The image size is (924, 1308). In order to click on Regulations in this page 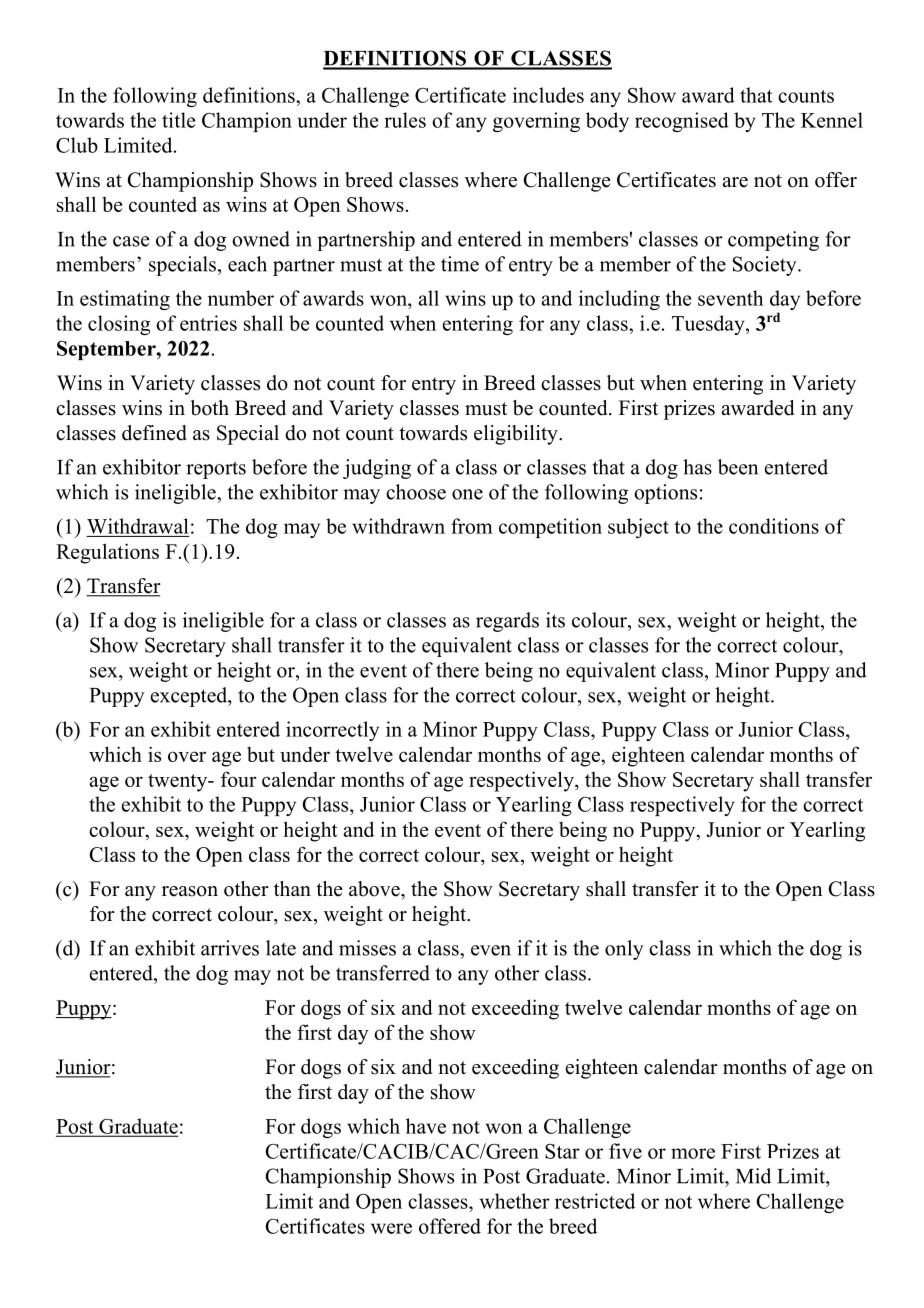, I will do `click(107, 553)`.
